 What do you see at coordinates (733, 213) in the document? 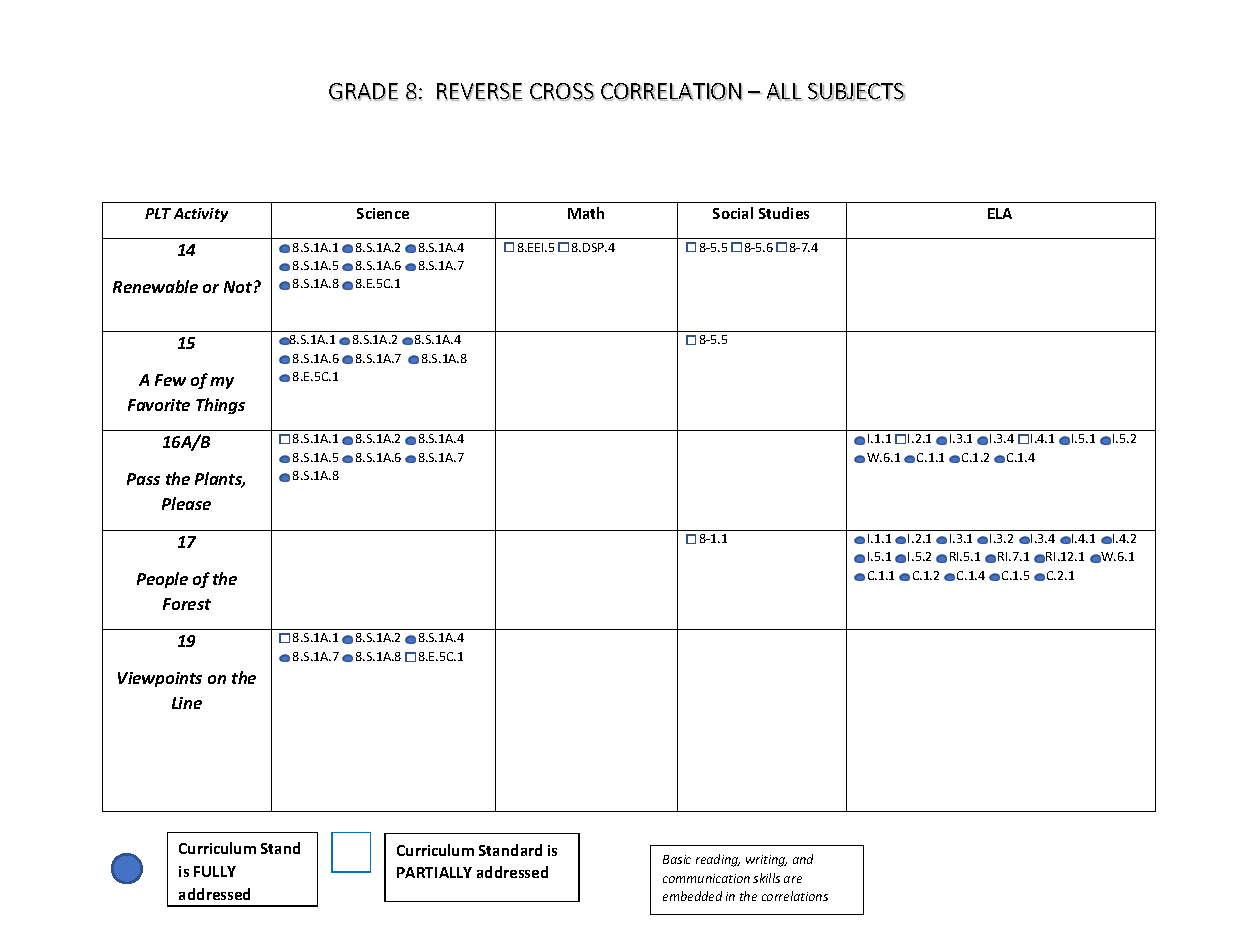
I see `Social` at bounding box center [733, 213].
